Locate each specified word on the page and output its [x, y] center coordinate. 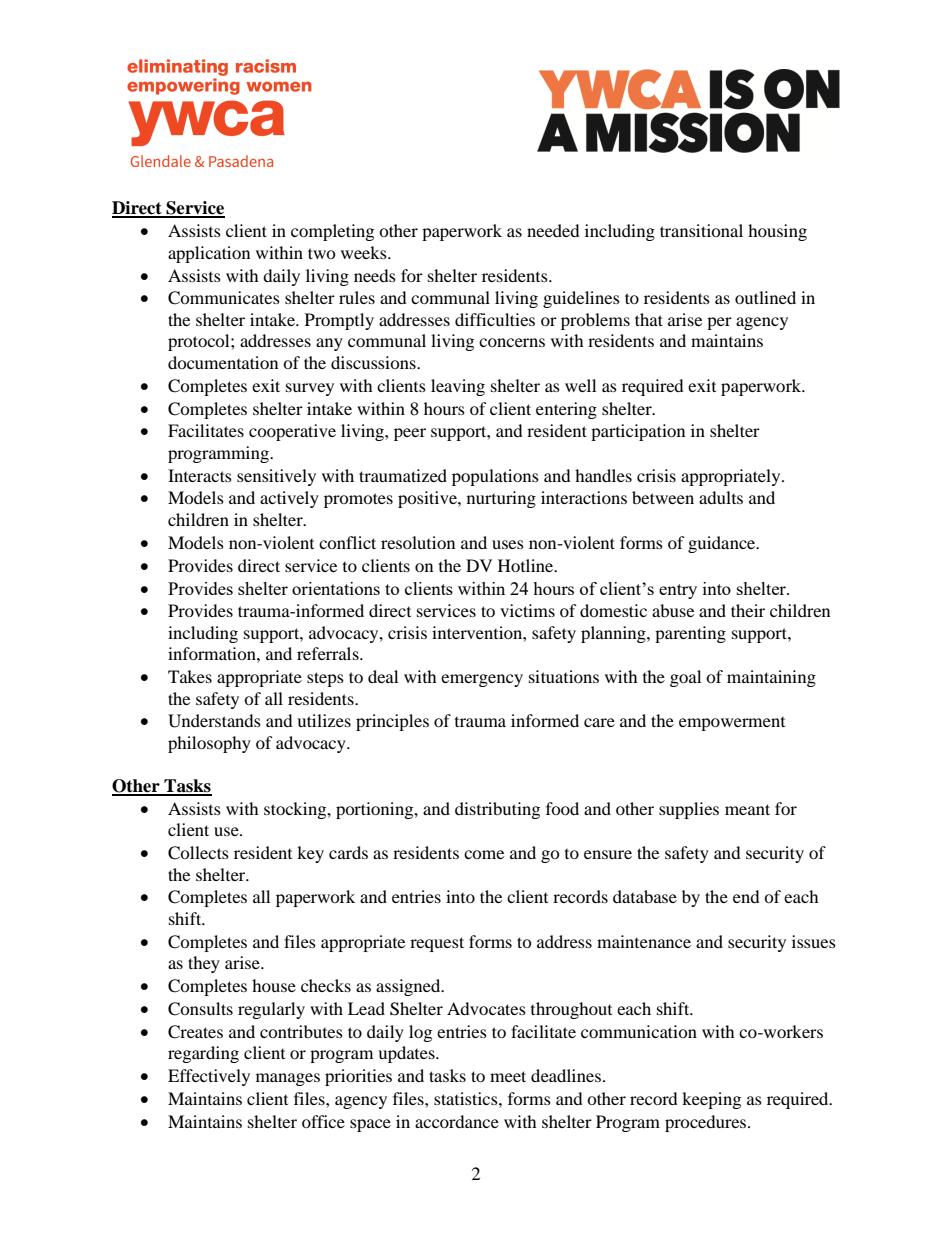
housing [777, 232]
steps [325, 679]
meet [508, 1076]
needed [553, 230]
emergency [482, 680]
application [209, 254]
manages [288, 1079]
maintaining [771, 678]
